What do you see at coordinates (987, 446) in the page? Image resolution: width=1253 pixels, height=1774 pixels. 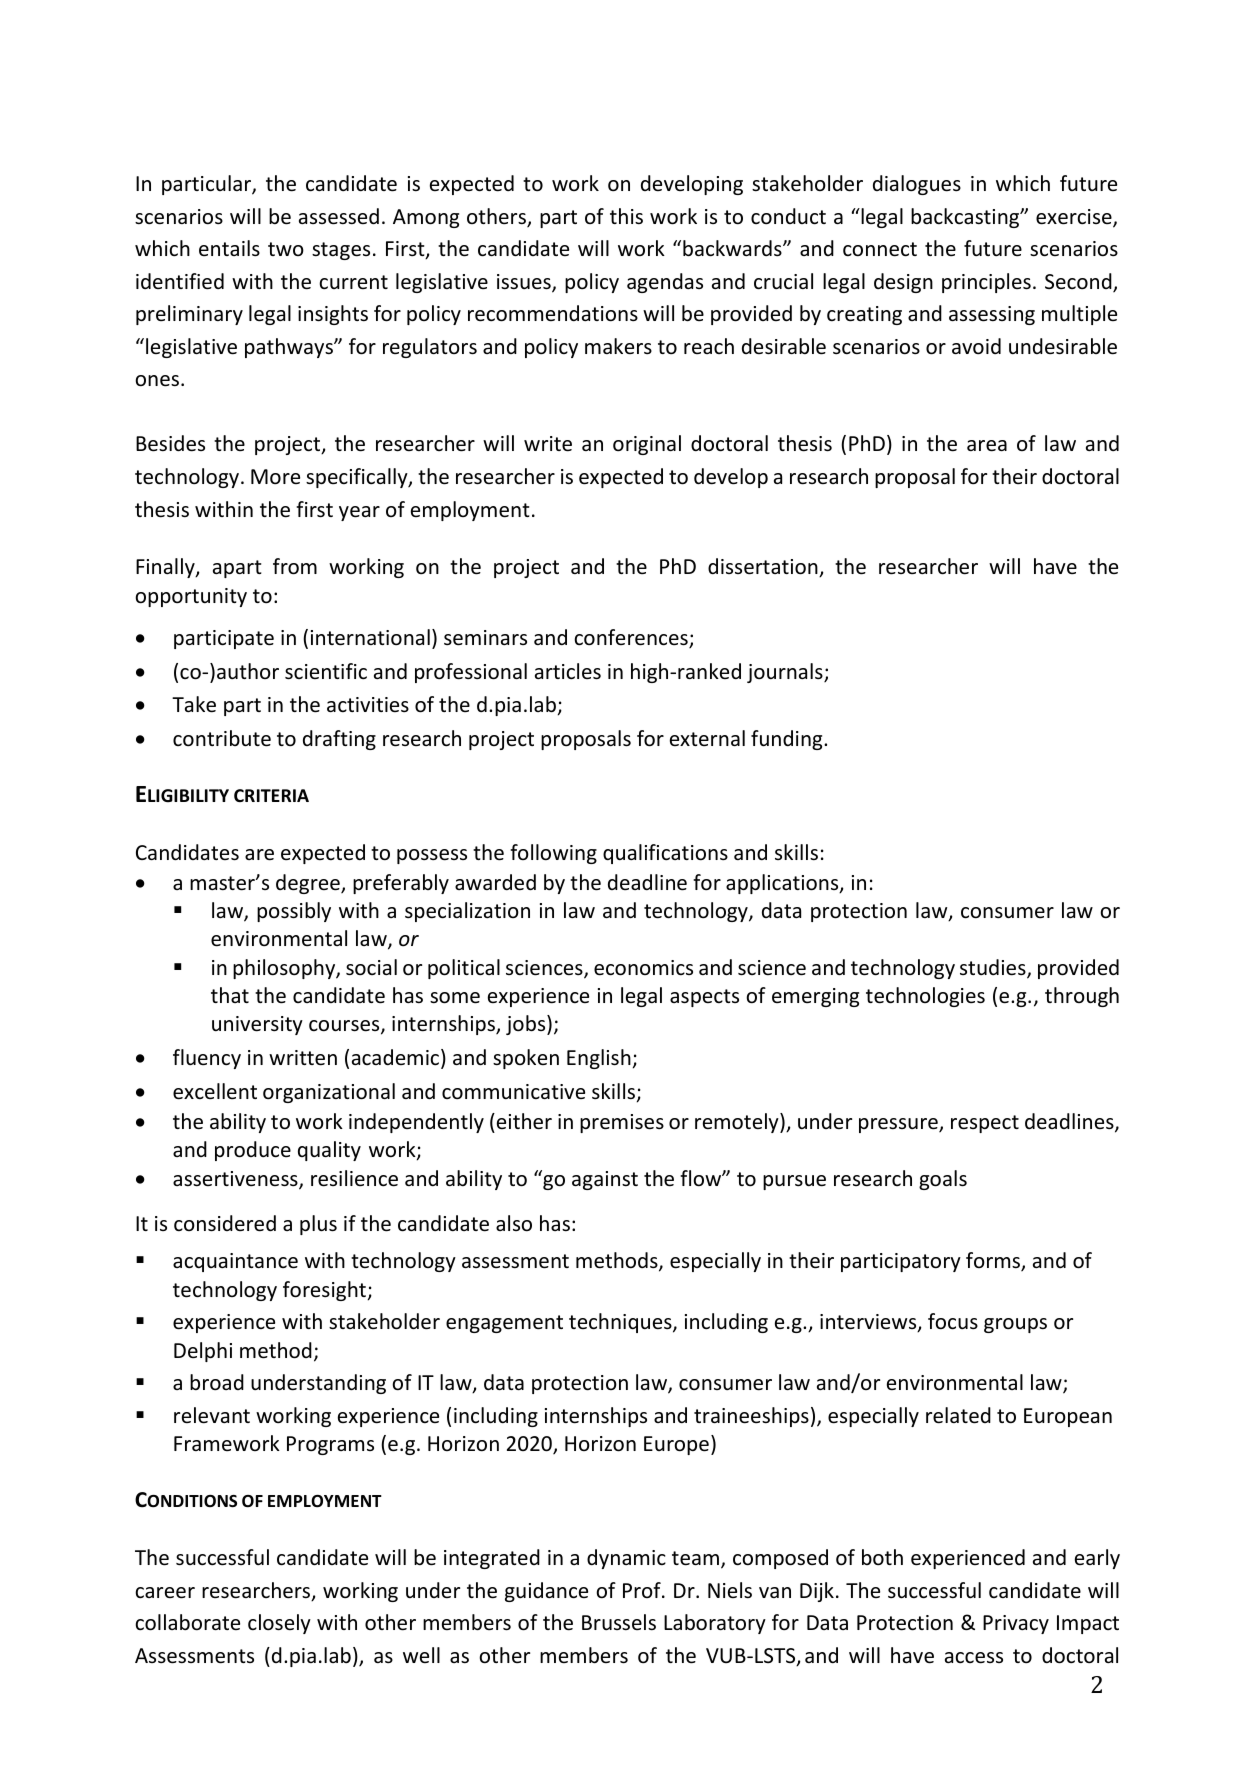 I see `area` at bounding box center [987, 446].
